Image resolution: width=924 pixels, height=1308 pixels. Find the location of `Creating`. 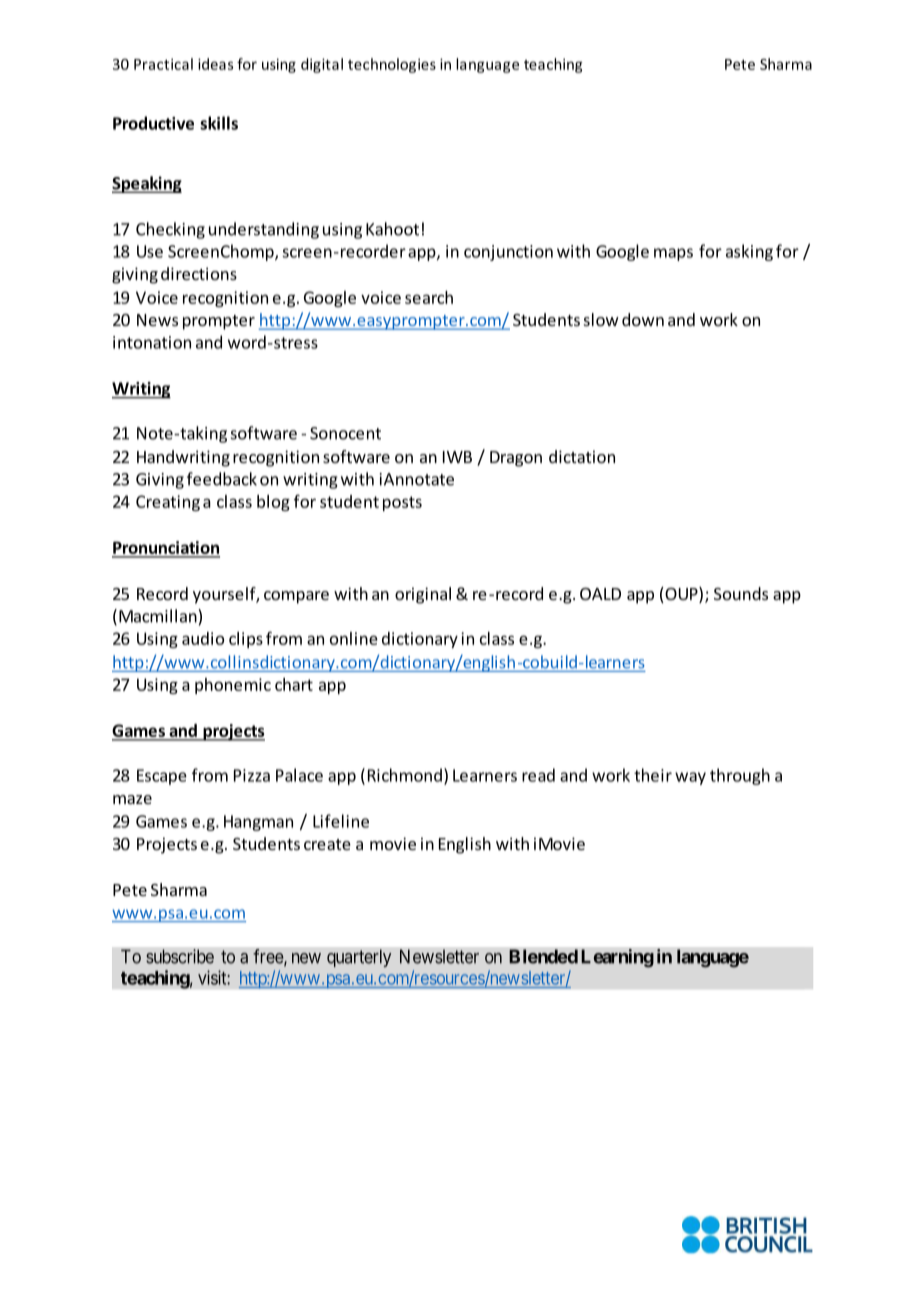

Creating is located at coordinates (168, 503).
